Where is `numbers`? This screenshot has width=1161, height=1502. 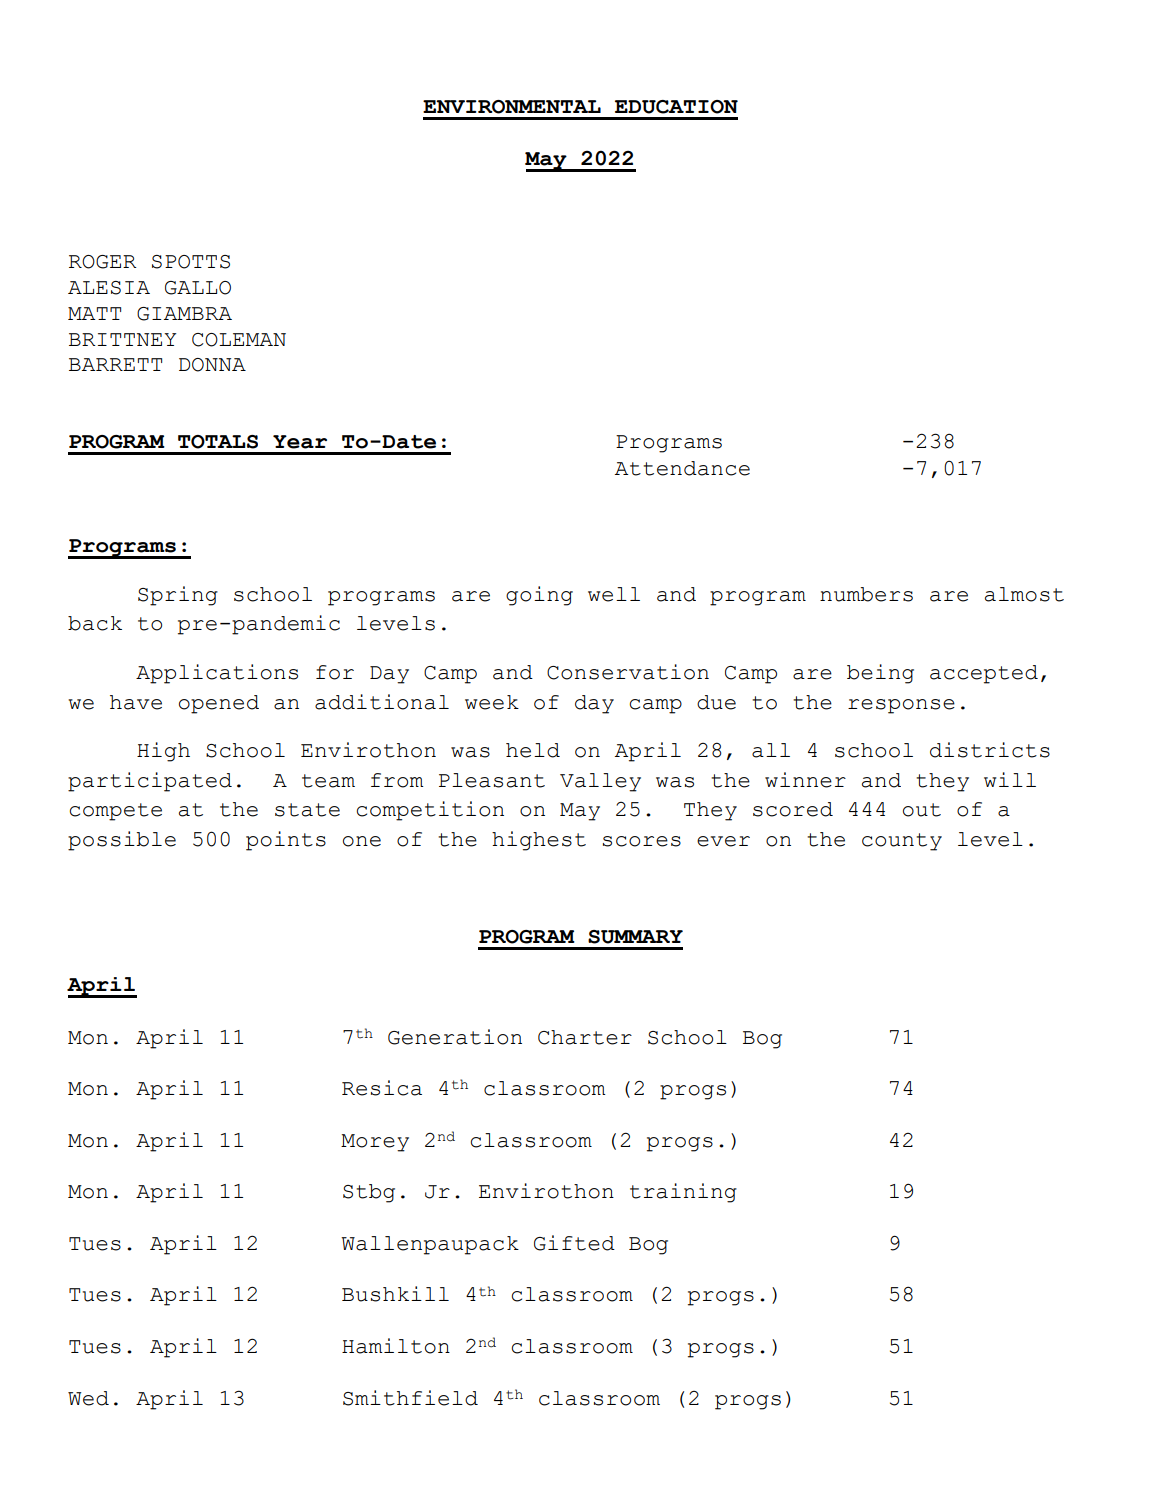 numbers is located at coordinates (866, 594).
